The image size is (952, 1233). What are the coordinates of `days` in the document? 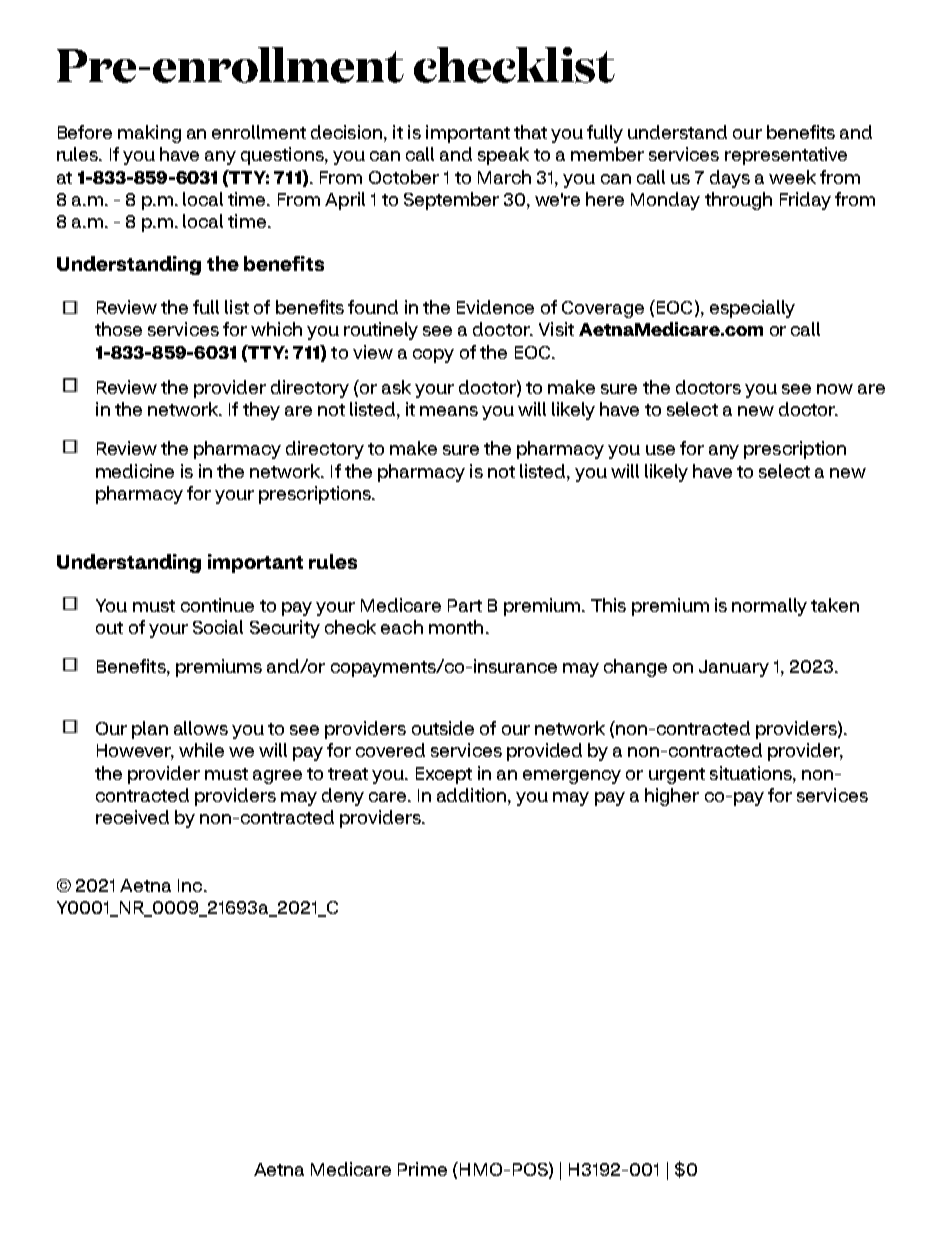 It's located at (730, 179).
